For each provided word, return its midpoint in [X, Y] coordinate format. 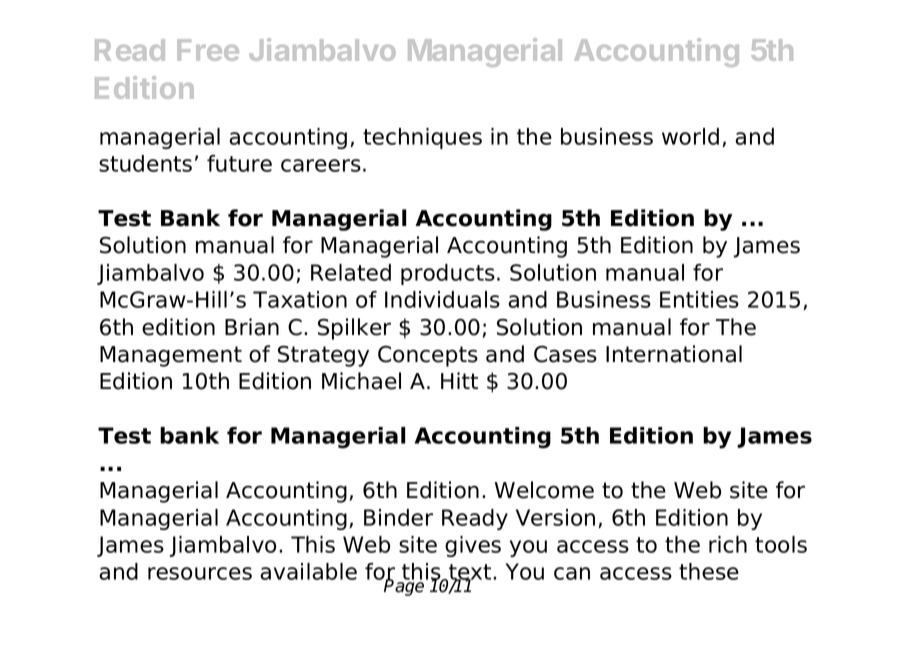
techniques [422, 138]
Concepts [428, 356]
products [448, 274]
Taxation [300, 299]
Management [171, 356]
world [690, 136]
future [239, 163]
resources [200, 573]
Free [208, 50]
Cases [565, 354]
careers [321, 165]
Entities [699, 299]
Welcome [544, 490]
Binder [398, 517]
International [674, 354]
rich [728, 544]
